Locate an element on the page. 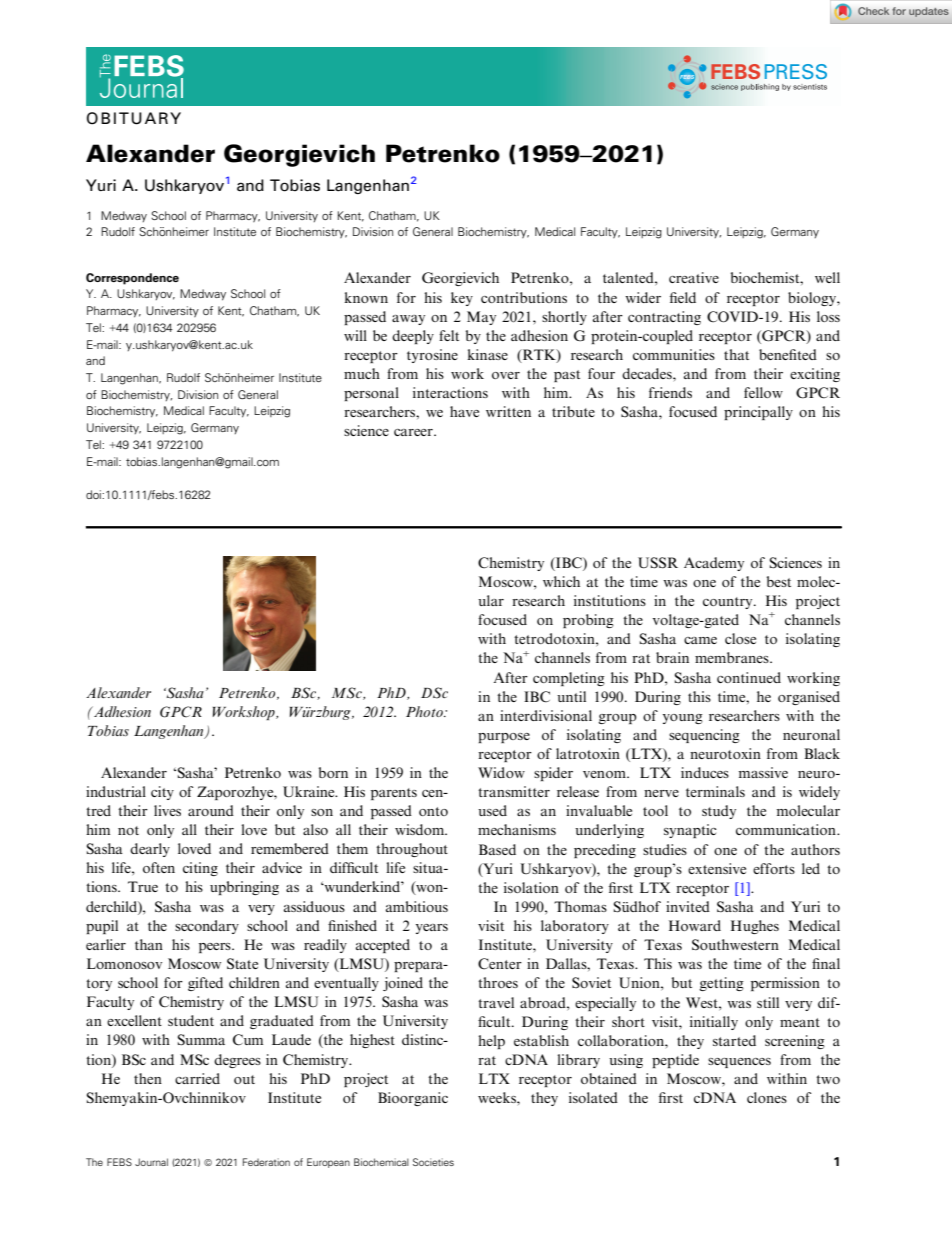  extensive is located at coordinates (717, 868).
